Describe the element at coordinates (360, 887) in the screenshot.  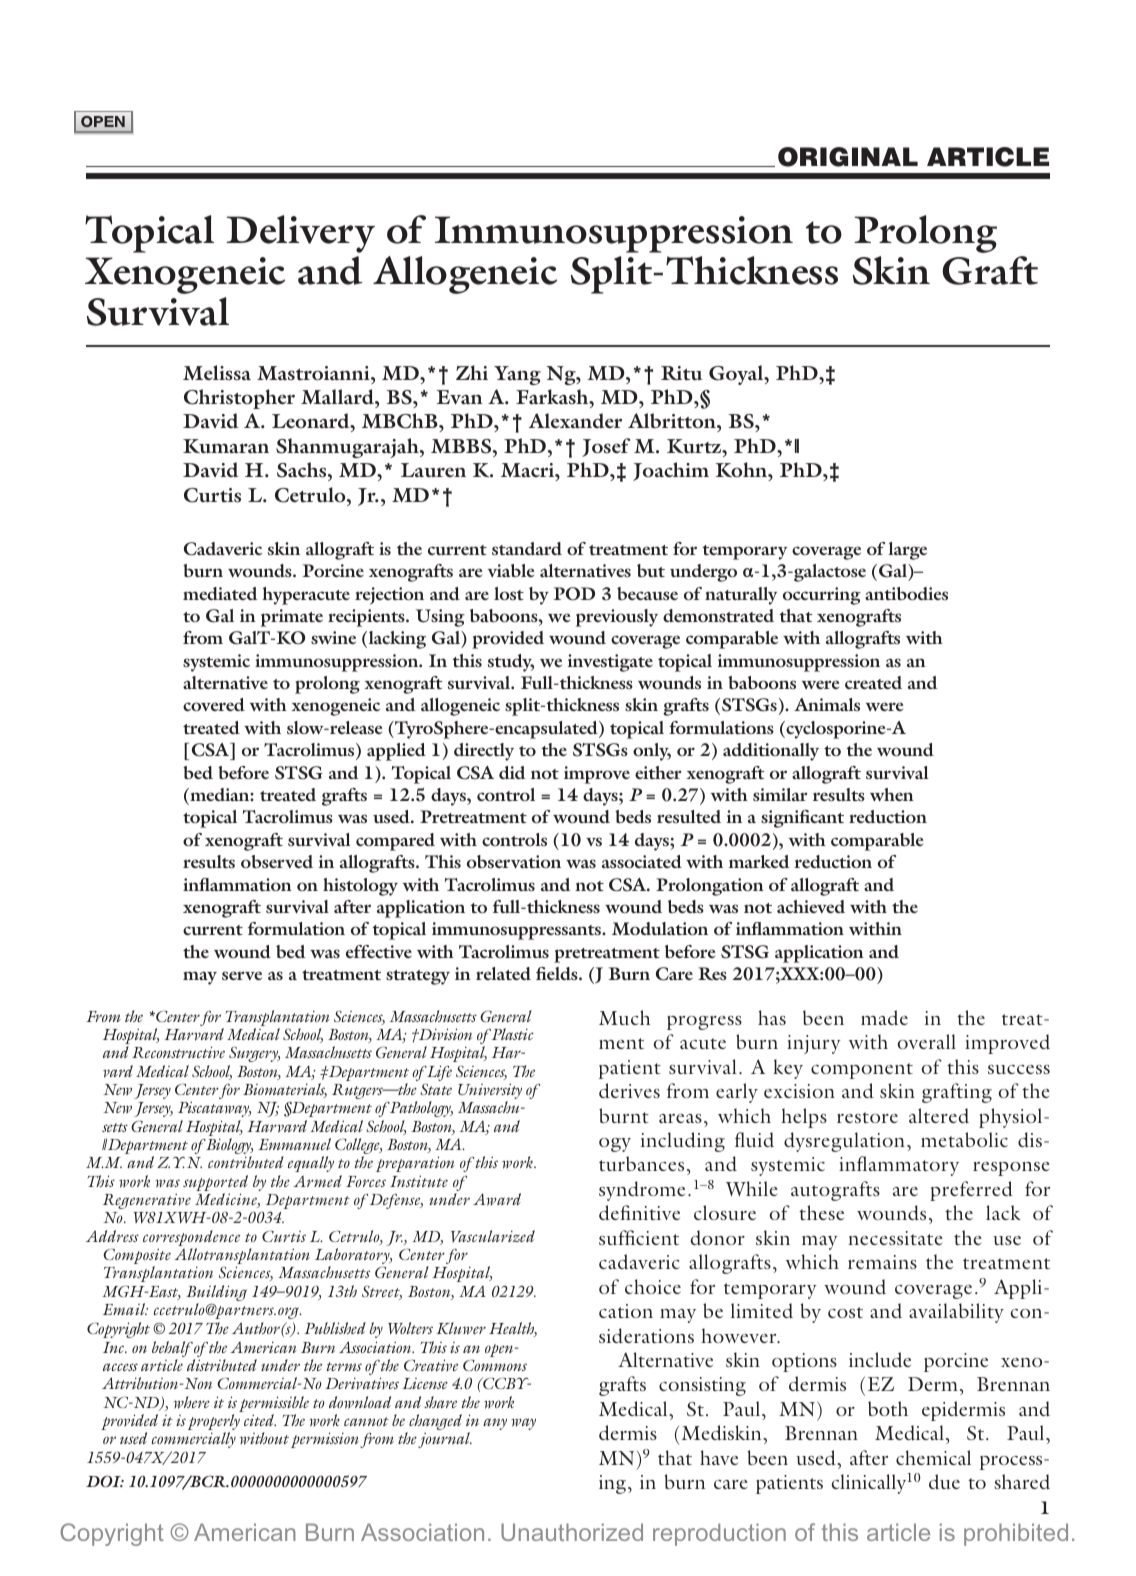
I see `histology` at that location.
